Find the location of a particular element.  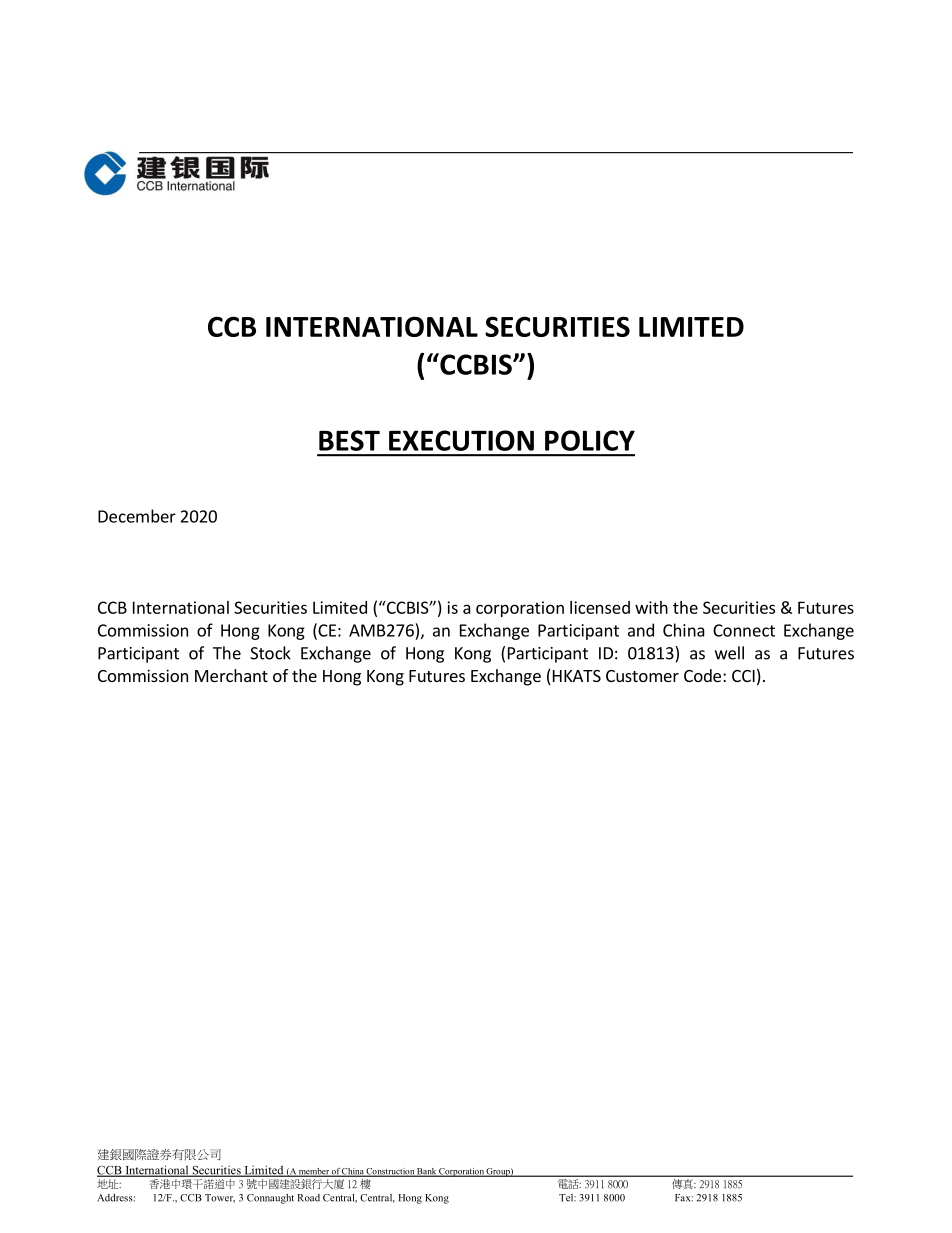

Code is located at coordinates (702, 675).
